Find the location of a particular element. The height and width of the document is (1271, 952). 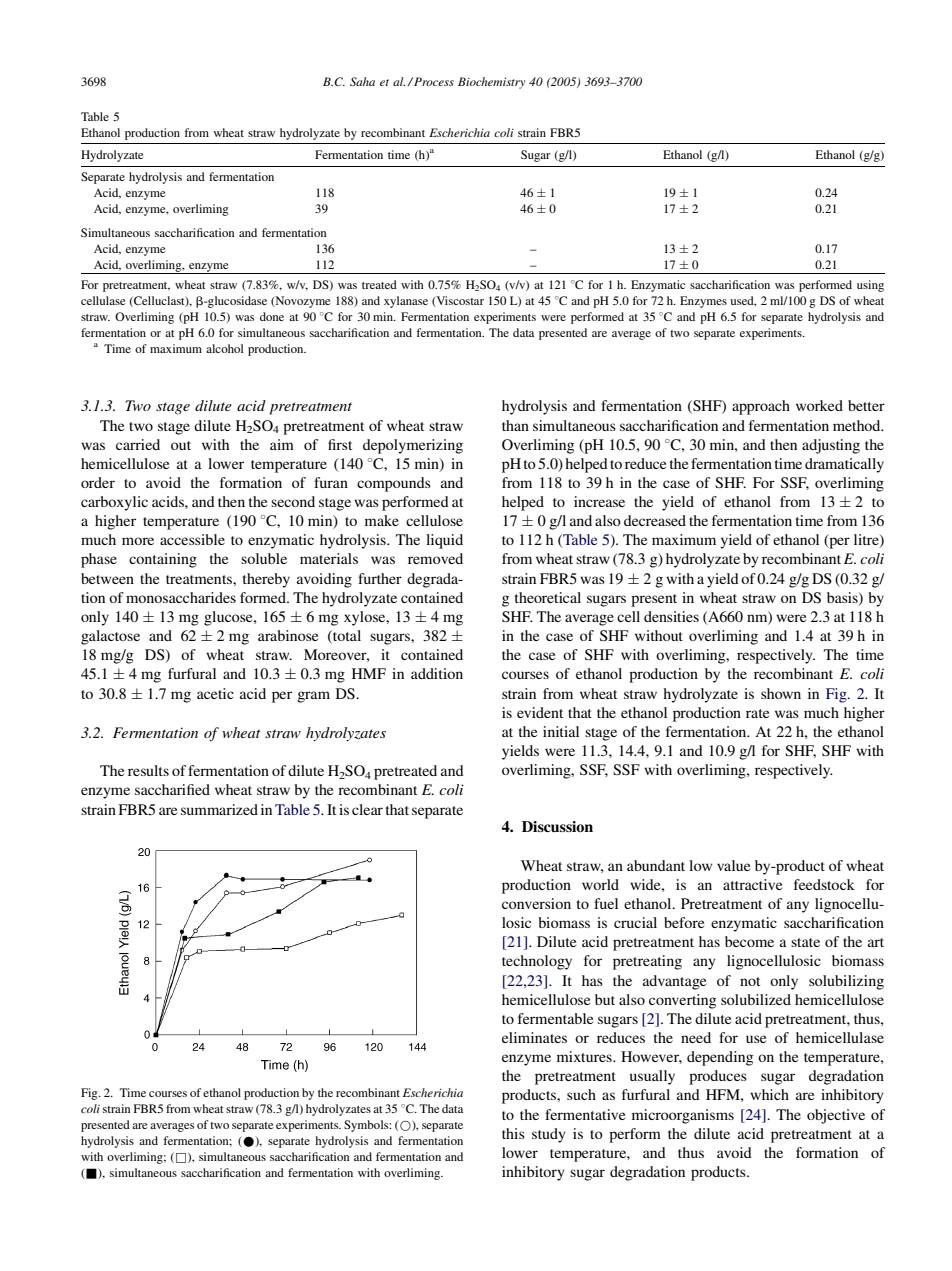

first is located at coordinates (340, 444).
